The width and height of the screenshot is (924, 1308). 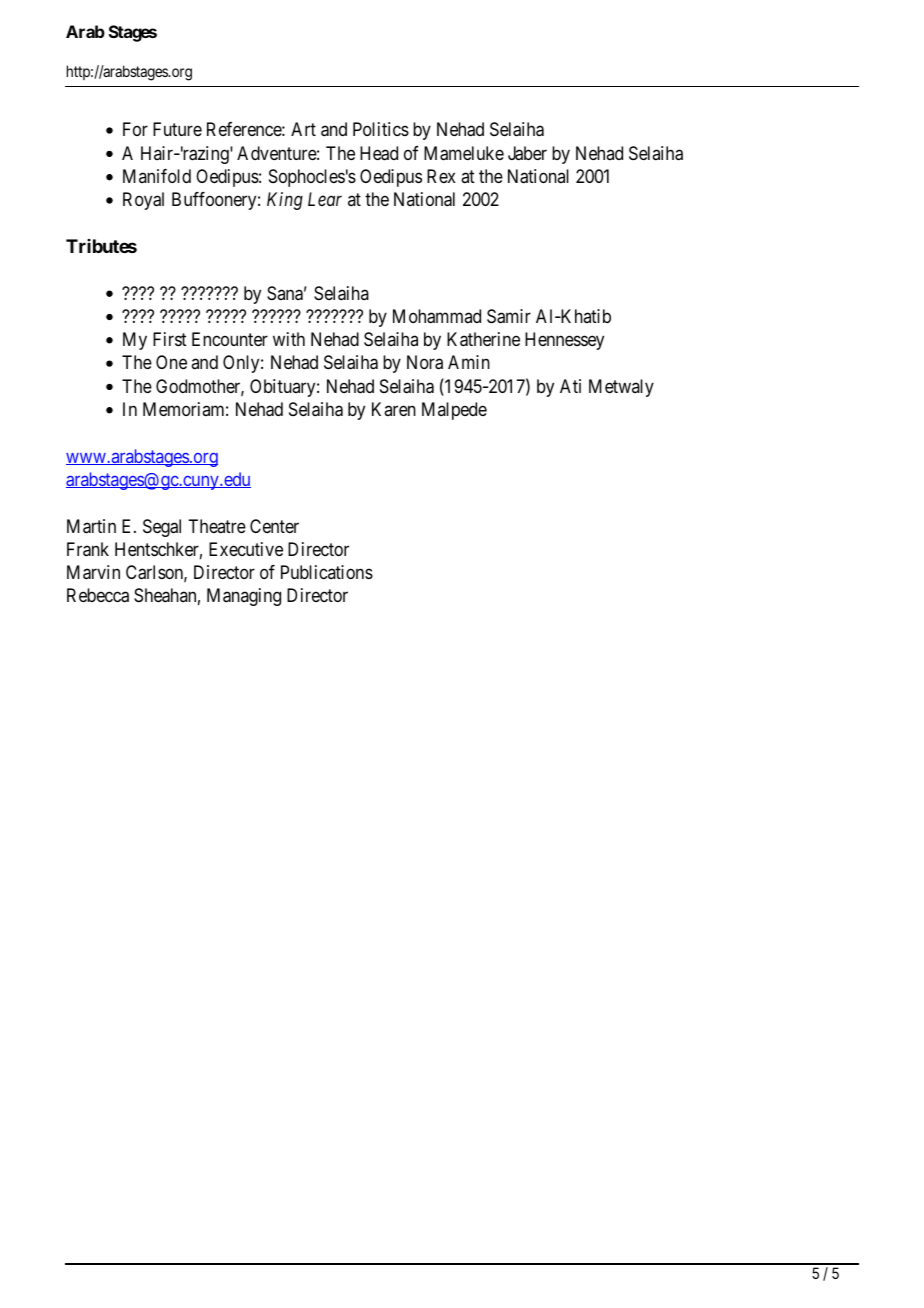 I want to click on Rebecca, so click(x=98, y=595).
